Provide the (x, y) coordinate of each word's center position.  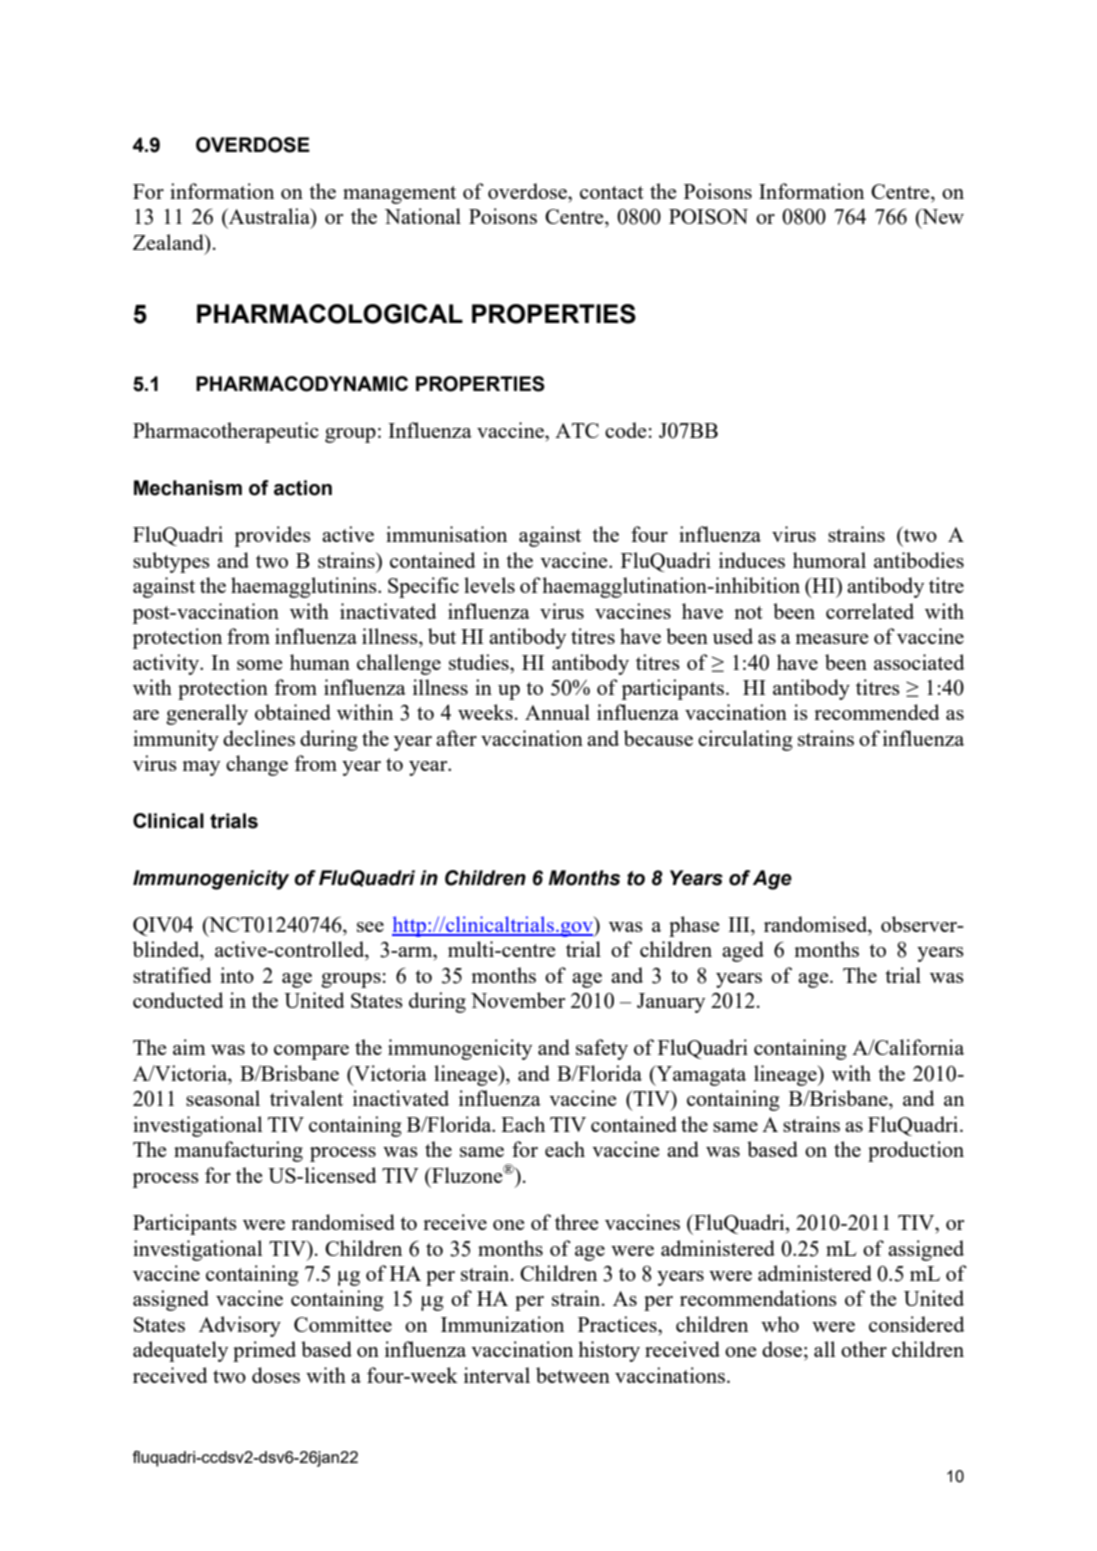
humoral (829, 560)
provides (272, 536)
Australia (269, 216)
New (942, 216)
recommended (877, 712)
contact (612, 192)
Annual (557, 712)
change (257, 765)
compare (311, 1052)
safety (602, 1049)
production (916, 1151)
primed (264, 1351)
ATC (577, 430)
